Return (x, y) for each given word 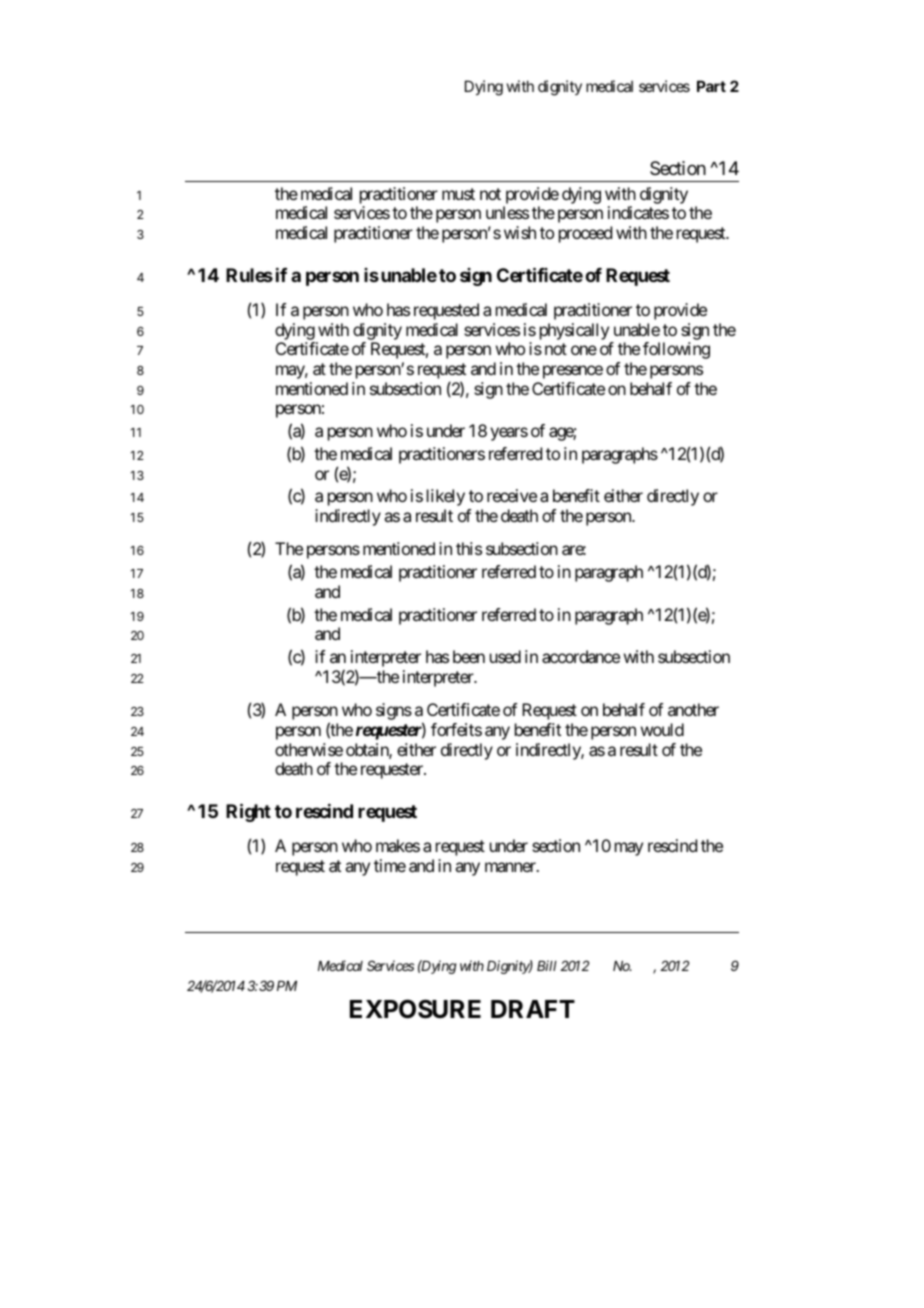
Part (711, 86)
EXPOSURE (415, 1009)
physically (574, 331)
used (505, 656)
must (458, 194)
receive (512, 495)
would (662, 729)
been (469, 656)
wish (520, 232)
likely (446, 497)
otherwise (309, 749)
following (676, 350)
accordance (581, 656)
